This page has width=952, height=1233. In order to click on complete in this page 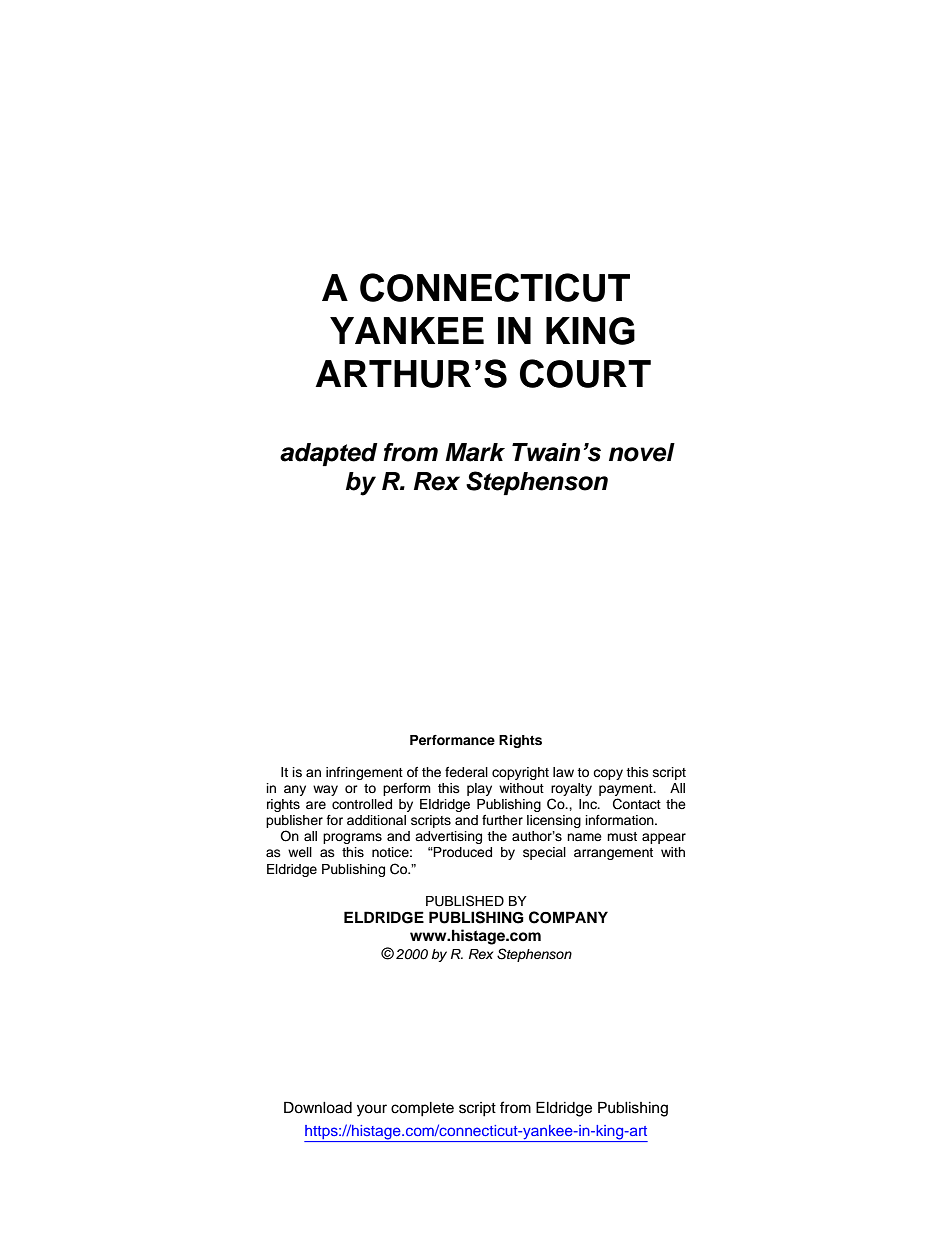, I will do `click(422, 1109)`.
